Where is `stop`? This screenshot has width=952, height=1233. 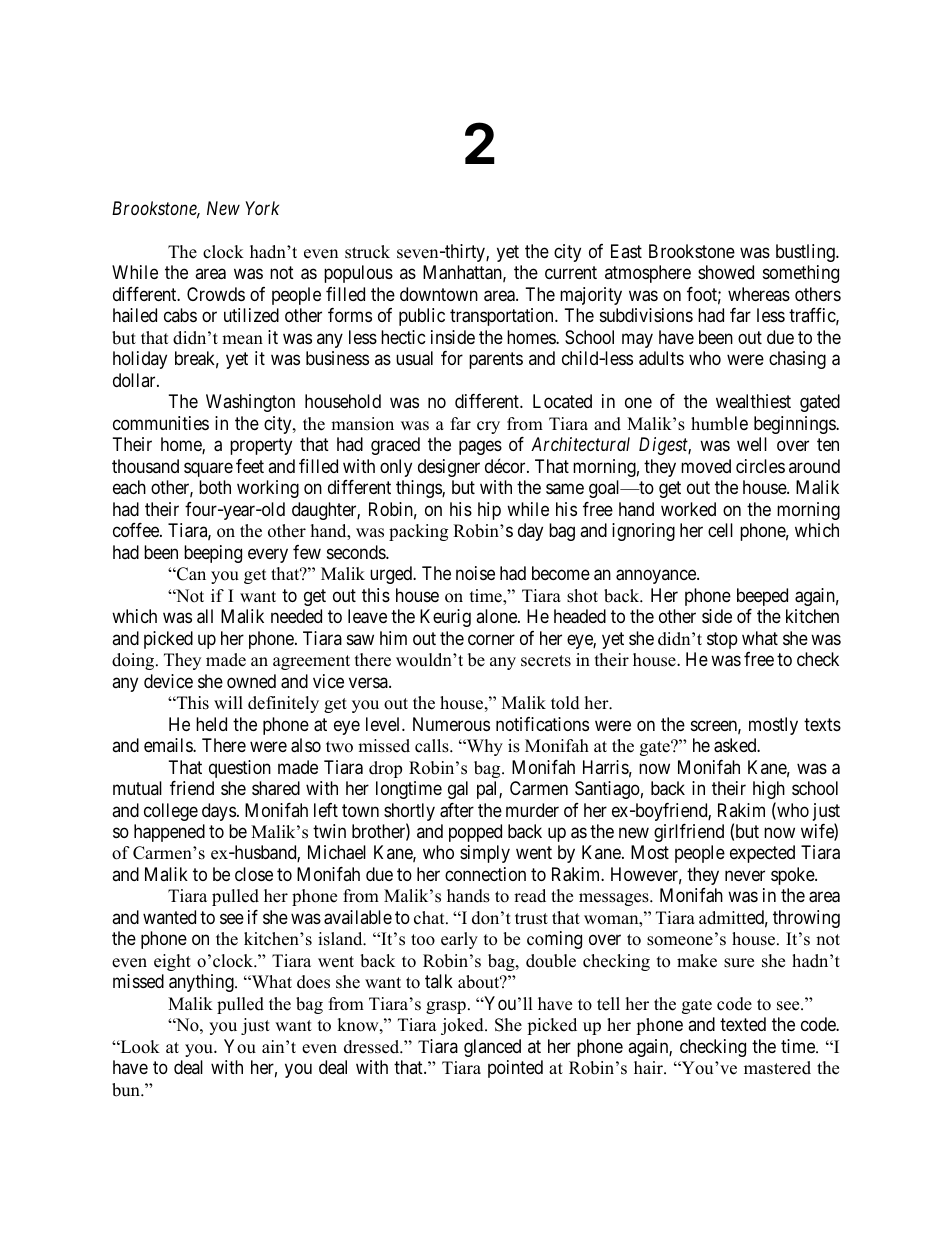 stop is located at coordinates (722, 640).
